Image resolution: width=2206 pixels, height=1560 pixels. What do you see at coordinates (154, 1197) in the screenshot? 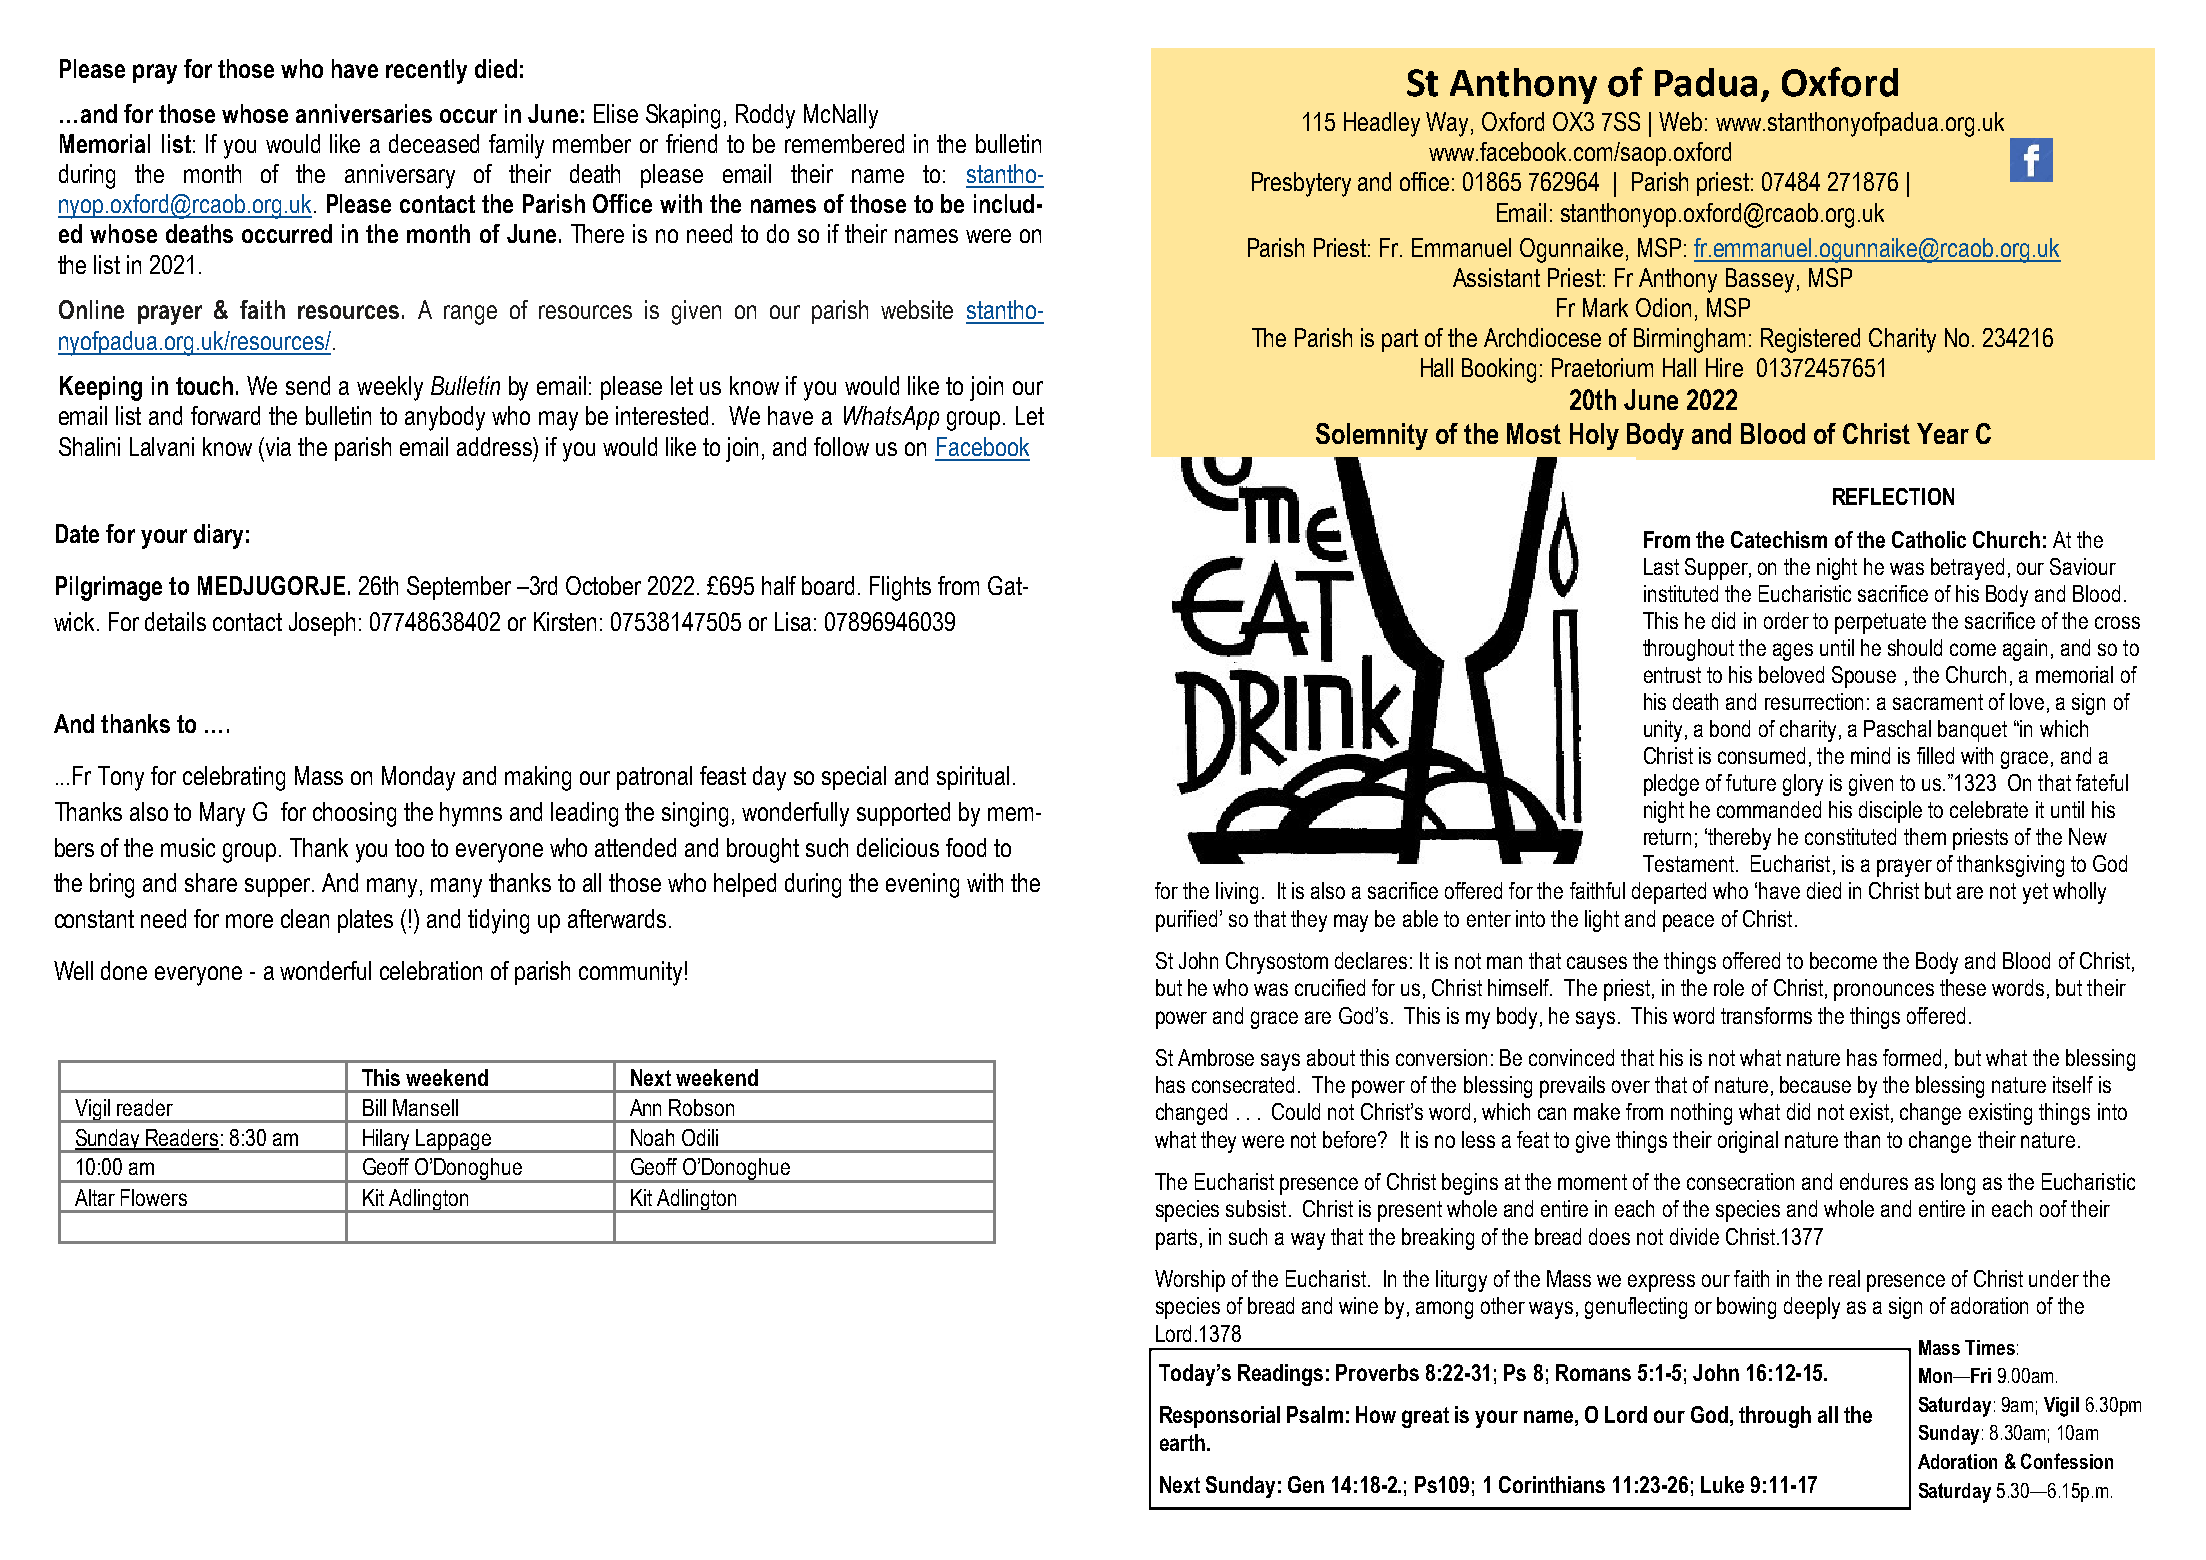
I see `Flowers` at bounding box center [154, 1197].
